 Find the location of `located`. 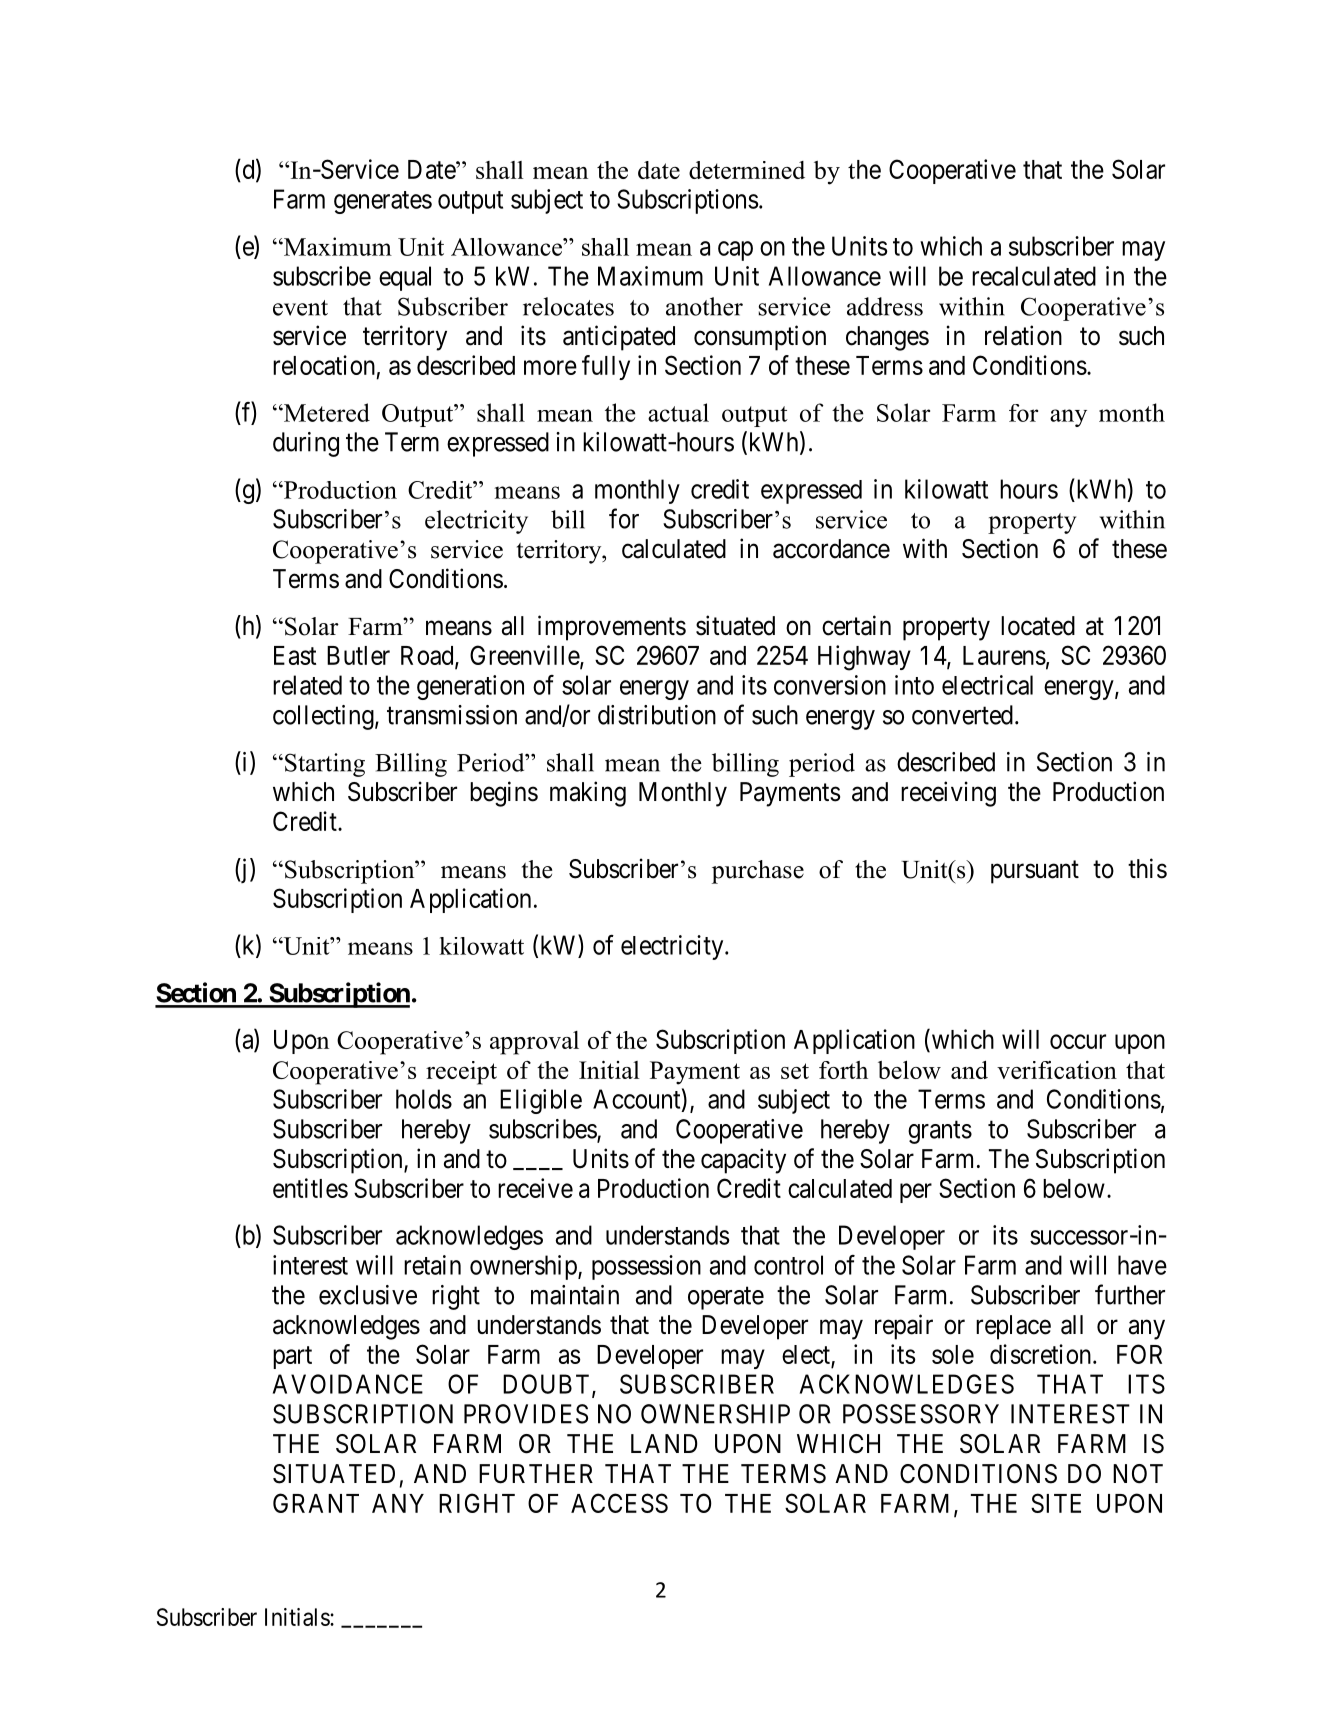

located is located at coordinates (1038, 626).
